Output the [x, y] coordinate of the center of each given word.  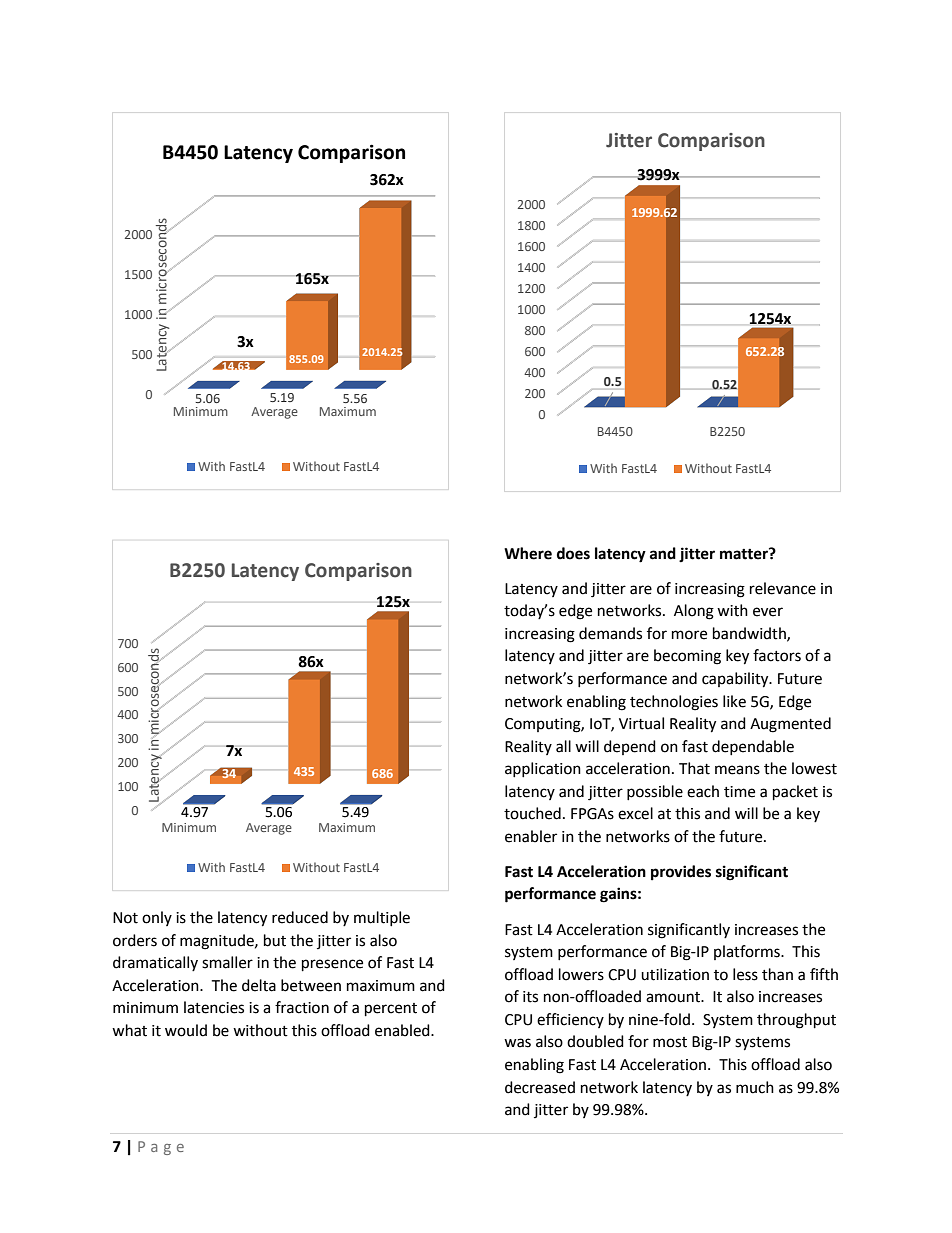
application [543, 769]
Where [528, 553]
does [573, 553]
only [157, 918]
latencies [214, 1007]
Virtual [641, 723]
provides [681, 873]
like [734, 701]
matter [745, 554]
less [745, 974]
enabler [531, 836]
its [530, 997]
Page [161, 1148]
